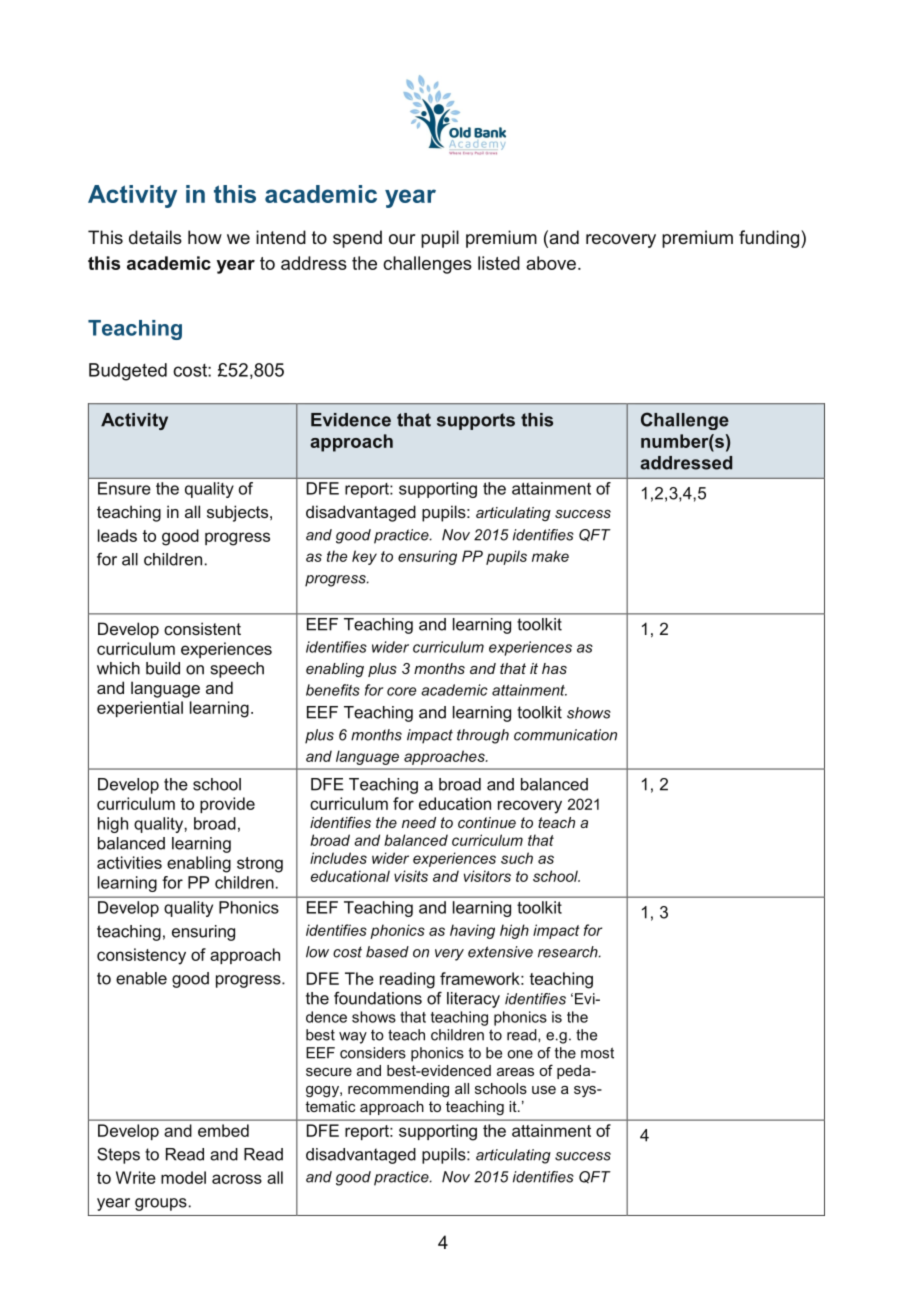 The image size is (924, 1308). What do you see at coordinates (364, 557) in the screenshot?
I see `key` at bounding box center [364, 557].
